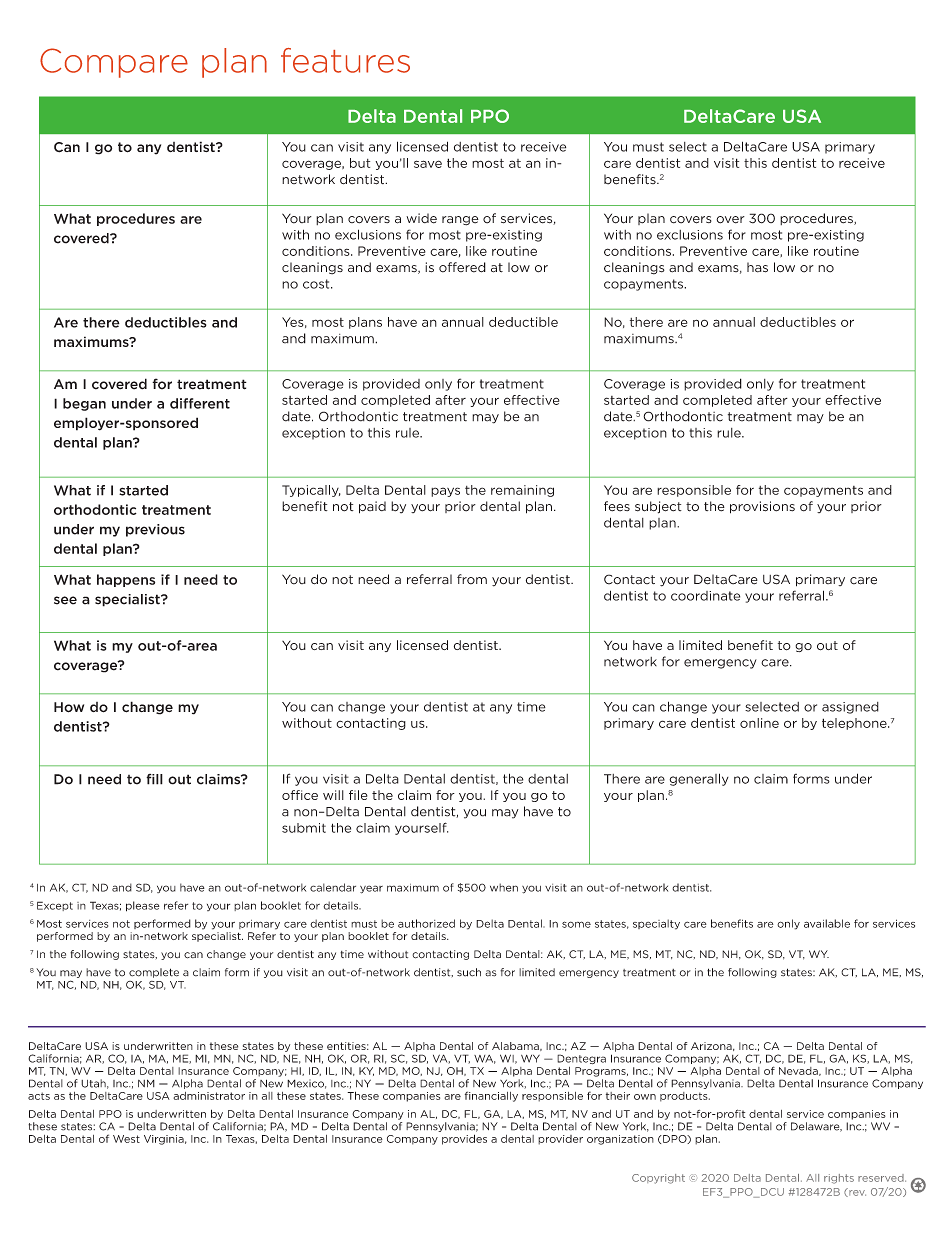 This page has width=952, height=1233. Describe the element at coordinates (462, 267) in the page. I see `offered` at that location.
